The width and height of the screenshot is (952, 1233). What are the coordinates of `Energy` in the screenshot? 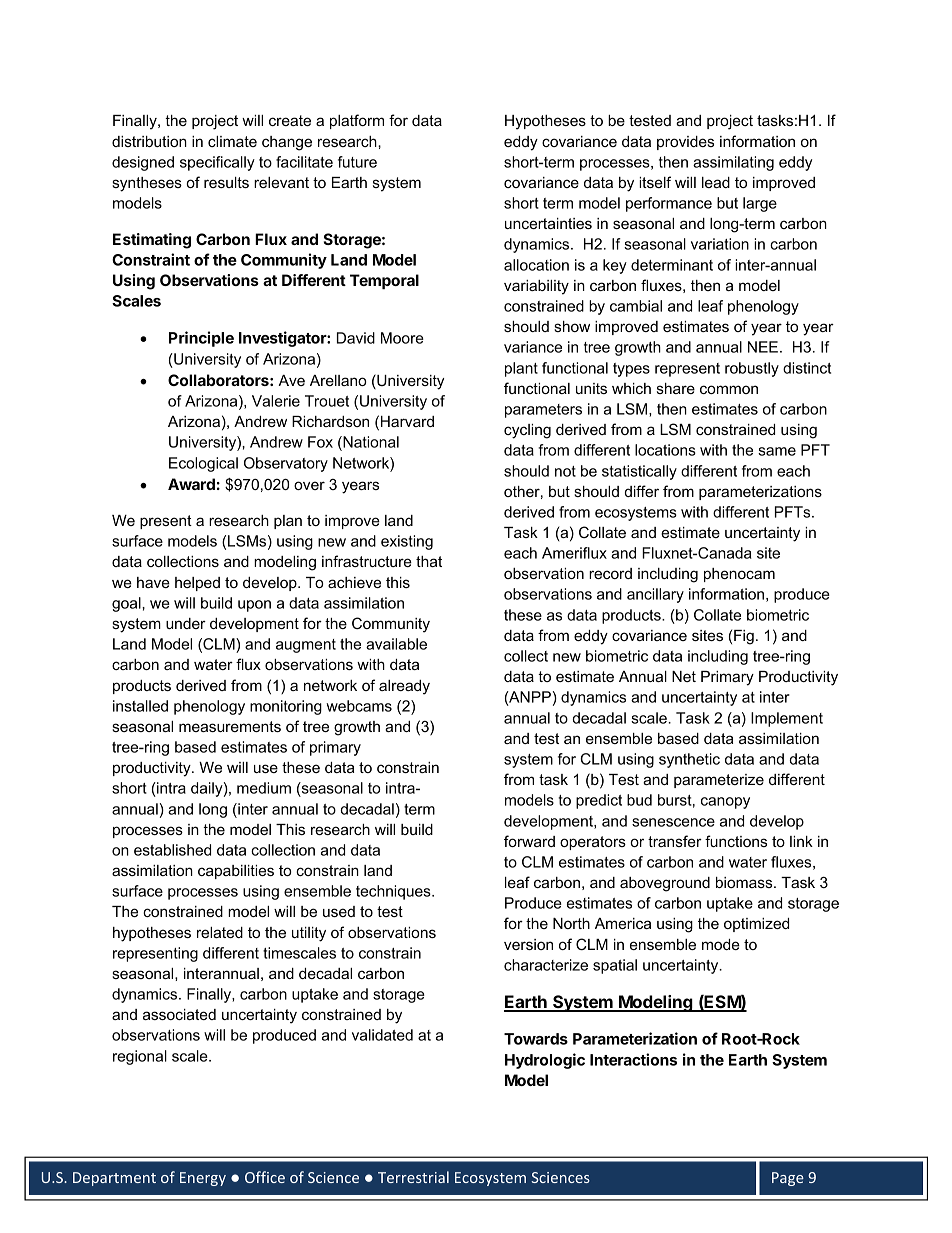 It's located at (203, 1179).
